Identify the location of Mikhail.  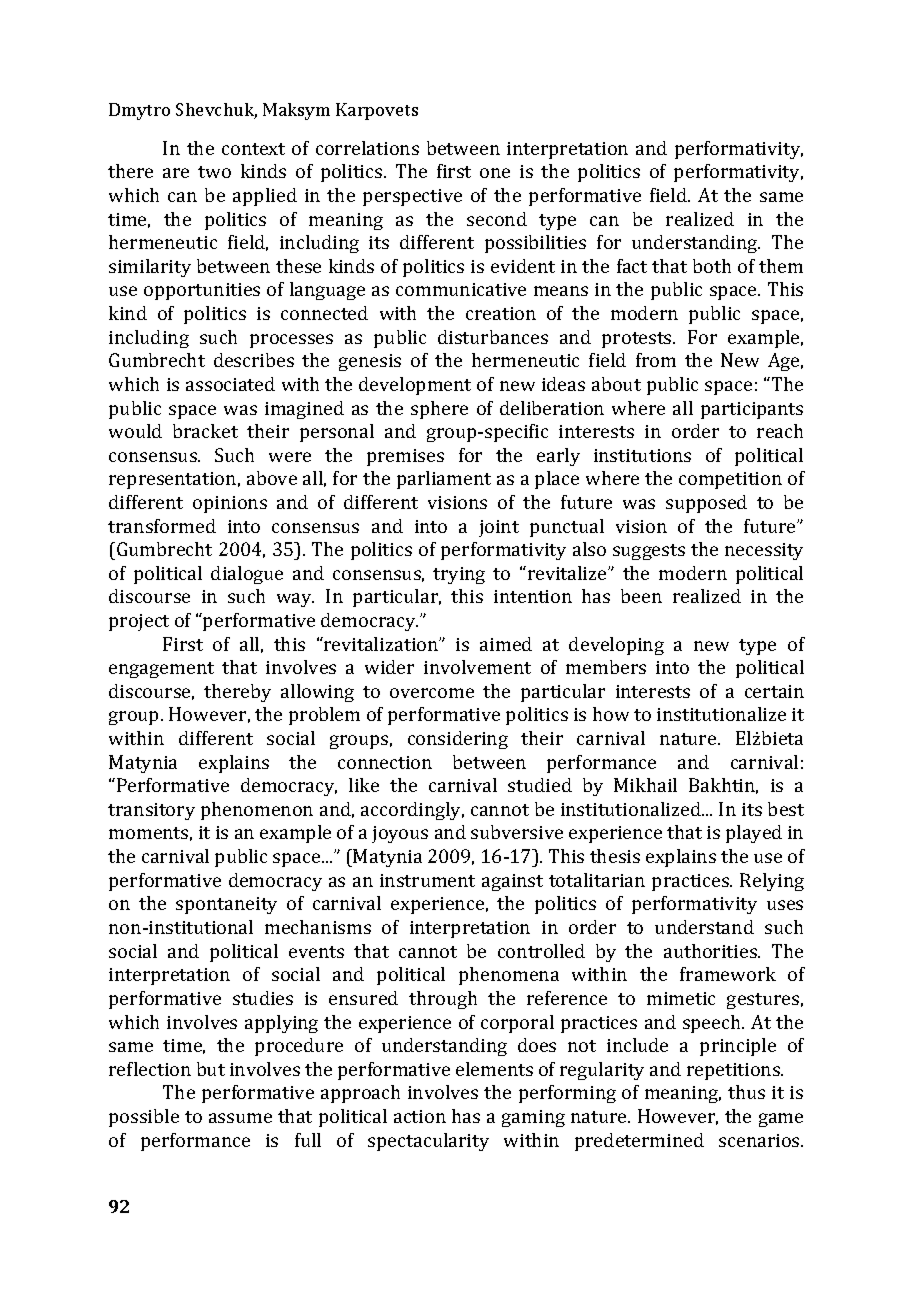
(645, 785).
